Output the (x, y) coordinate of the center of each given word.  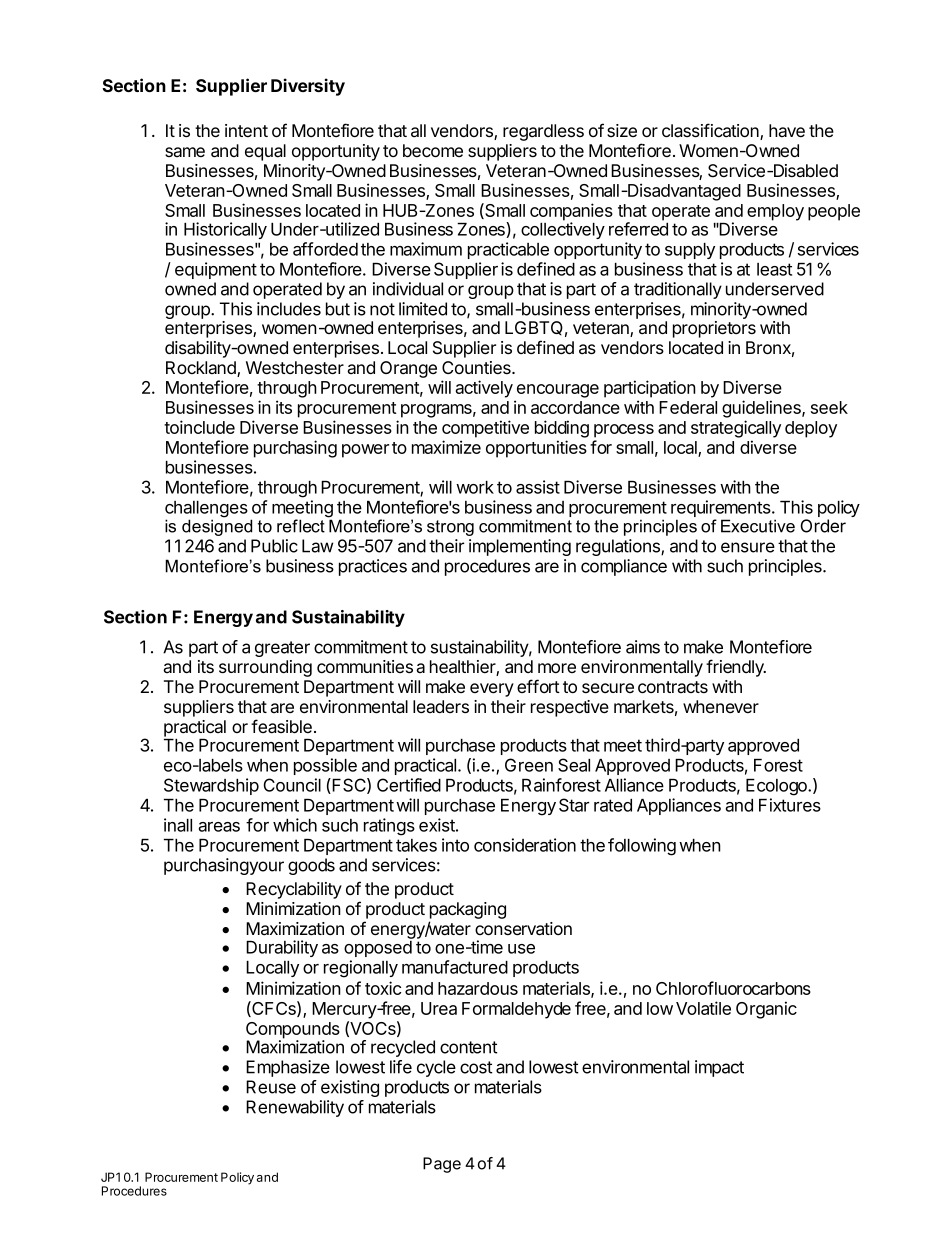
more (557, 668)
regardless (543, 132)
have (787, 130)
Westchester (295, 367)
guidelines (762, 409)
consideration (525, 845)
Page (442, 1165)
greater (282, 649)
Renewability (295, 1108)
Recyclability (294, 890)
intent (246, 130)
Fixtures (790, 805)
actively (484, 389)
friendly (736, 668)
